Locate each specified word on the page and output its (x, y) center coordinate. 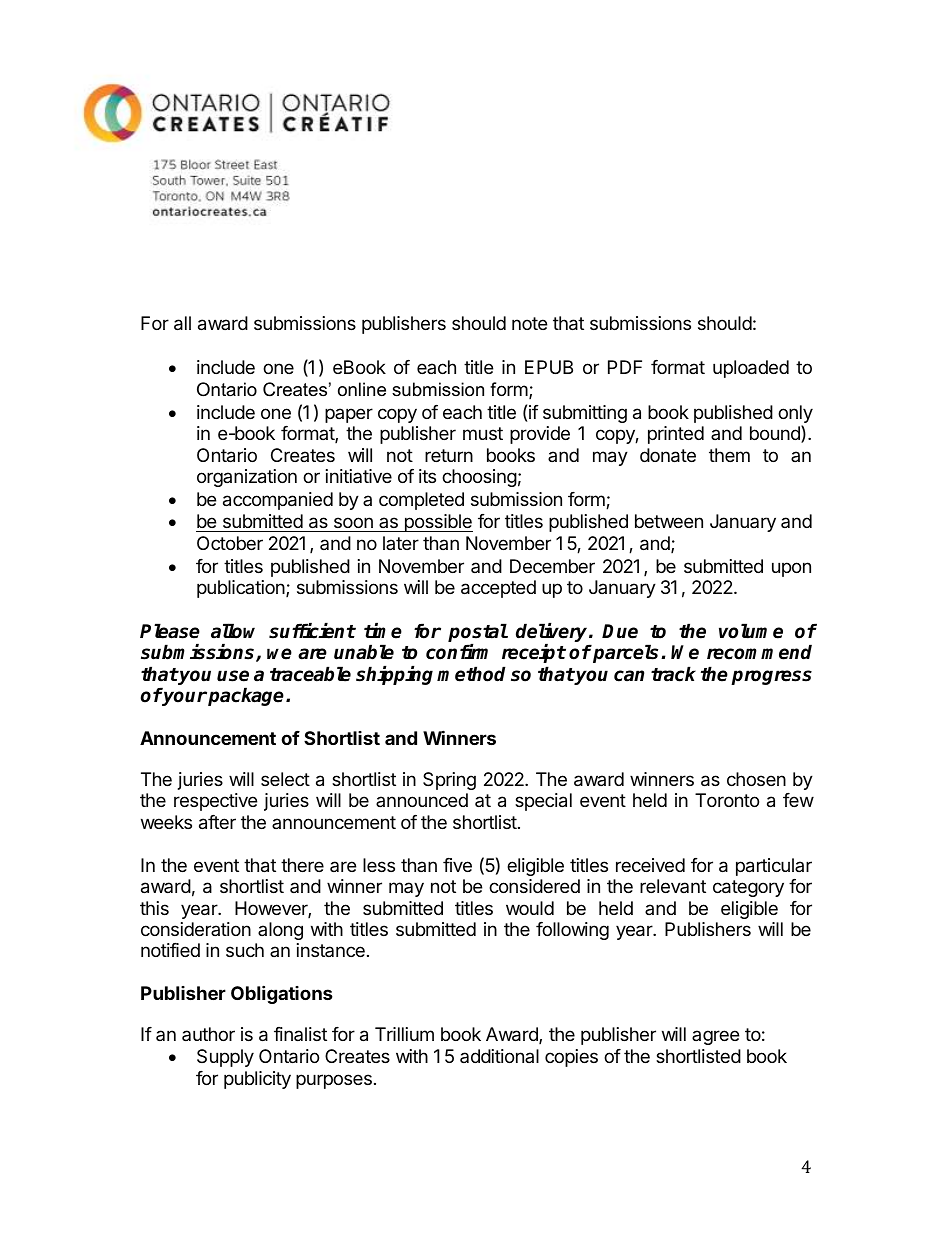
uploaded (751, 369)
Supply (225, 1058)
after (217, 822)
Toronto (727, 800)
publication (242, 589)
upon (791, 569)
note (529, 323)
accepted (498, 589)
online (362, 389)
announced (422, 800)
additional (499, 1056)
